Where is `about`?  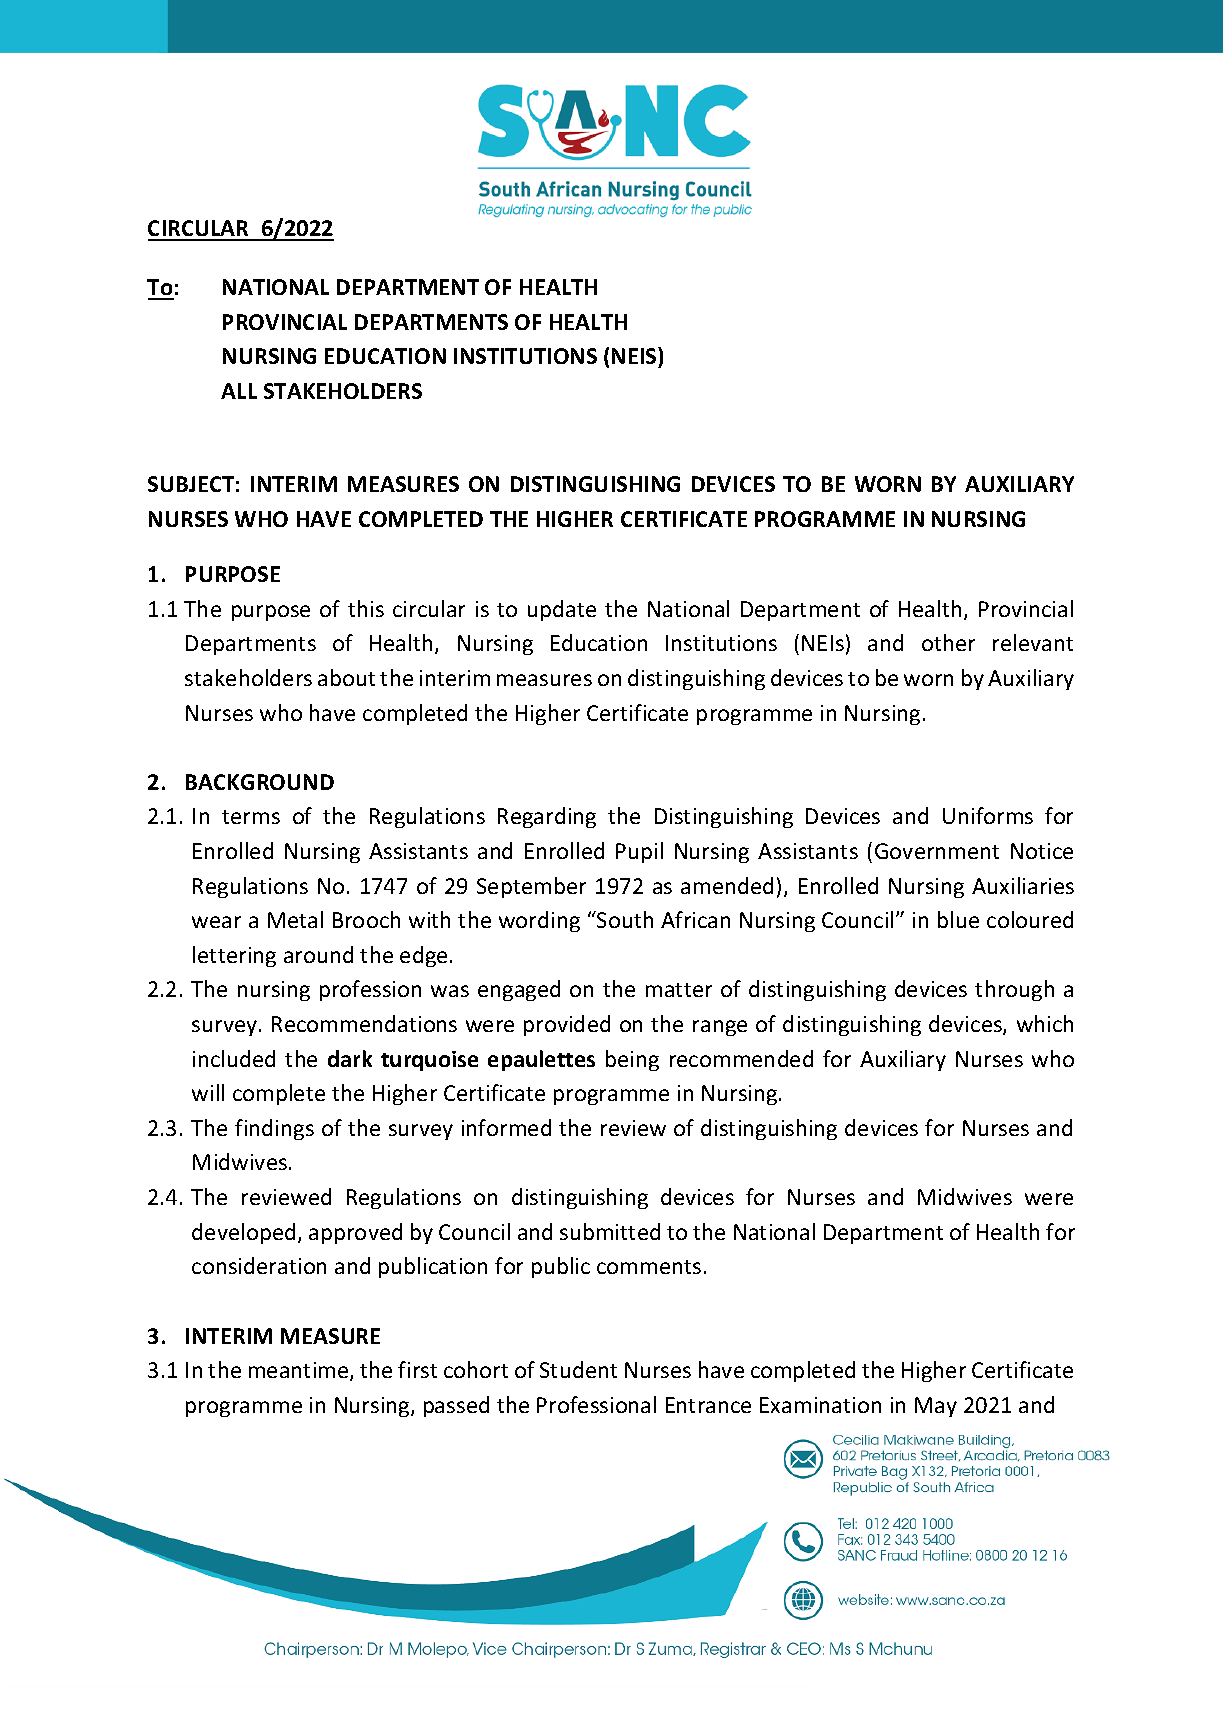 about is located at coordinates (346, 677).
